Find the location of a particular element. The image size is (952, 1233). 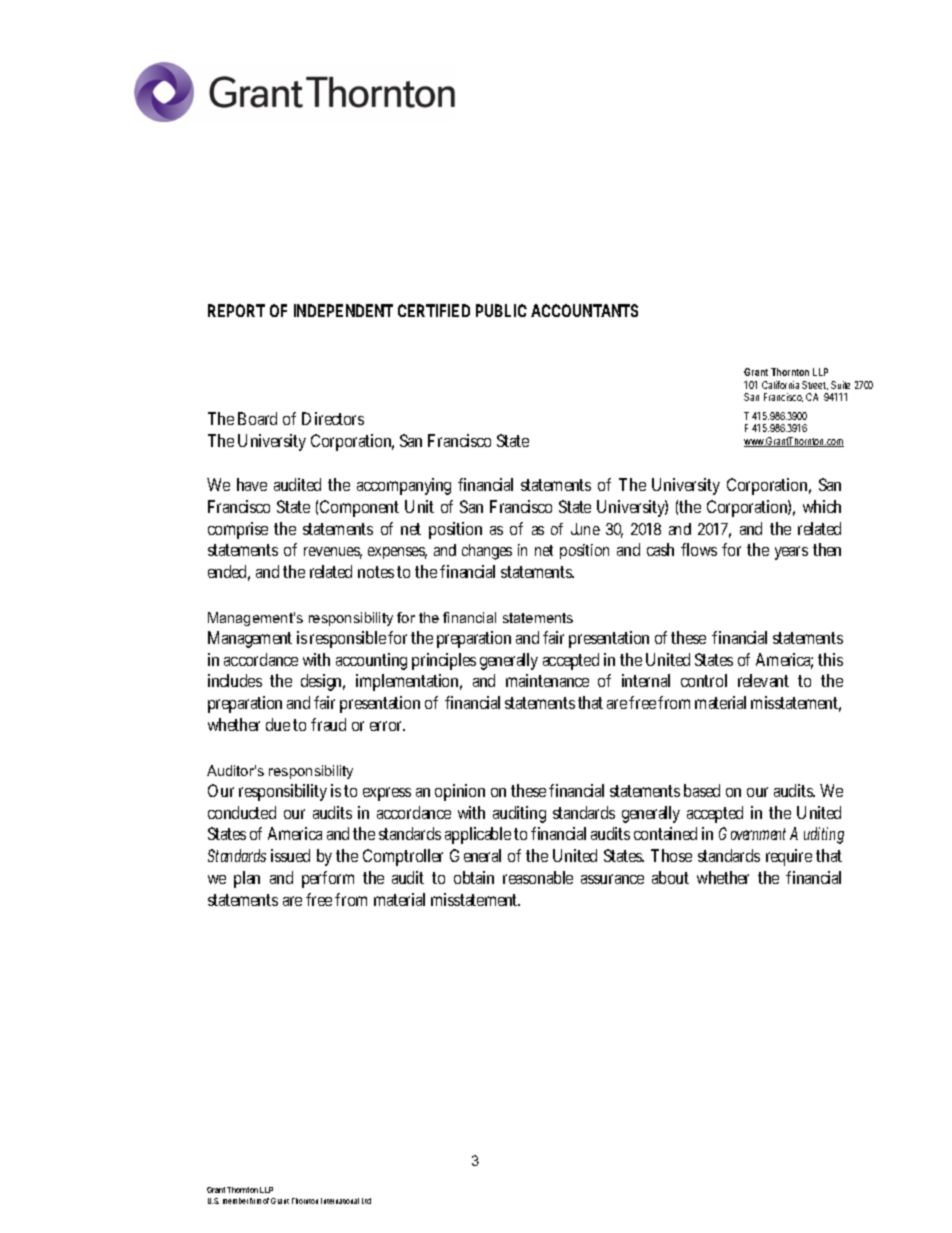

due is located at coordinates (278, 724).
